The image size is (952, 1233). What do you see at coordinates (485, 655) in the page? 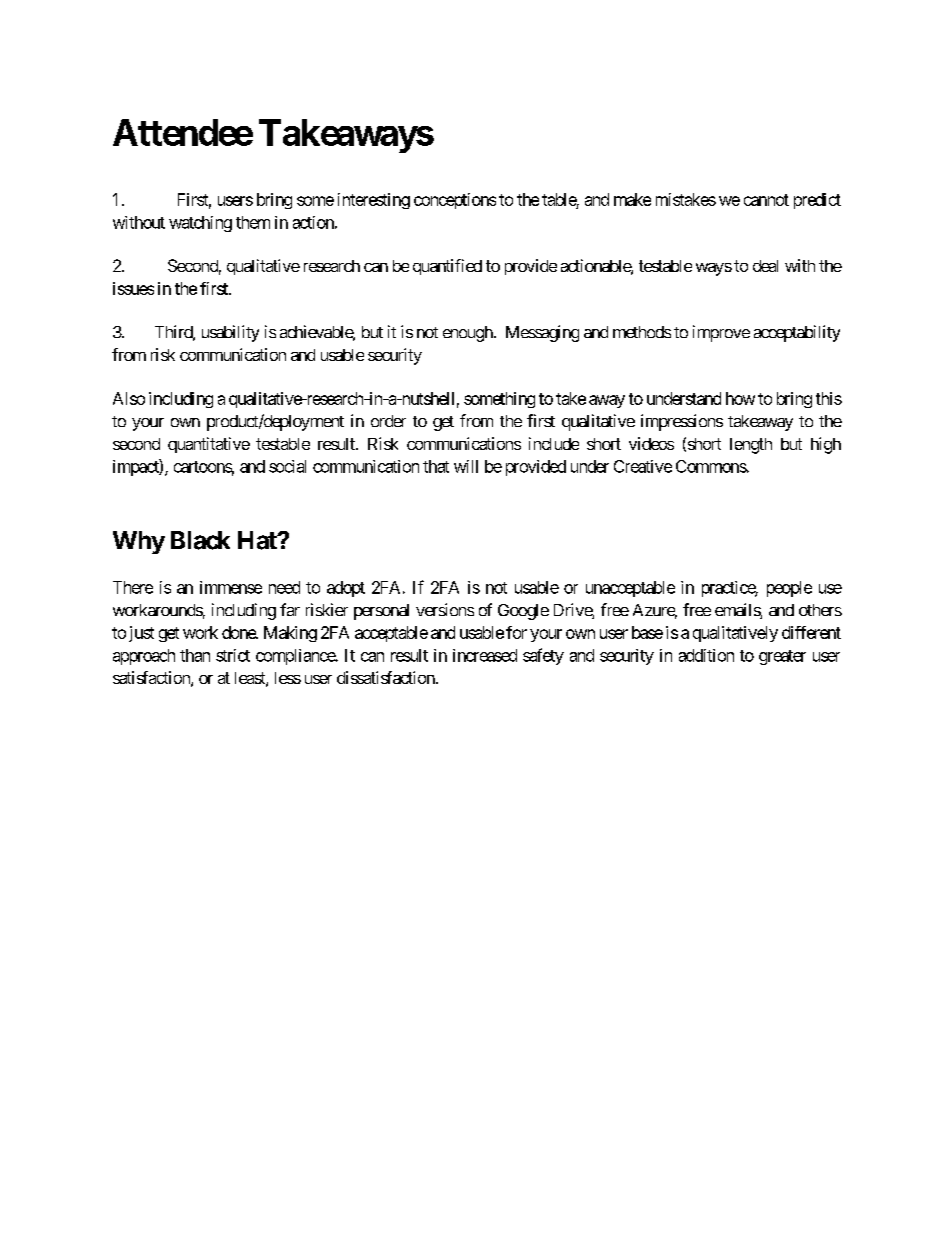
I see `increased` at bounding box center [485, 655].
